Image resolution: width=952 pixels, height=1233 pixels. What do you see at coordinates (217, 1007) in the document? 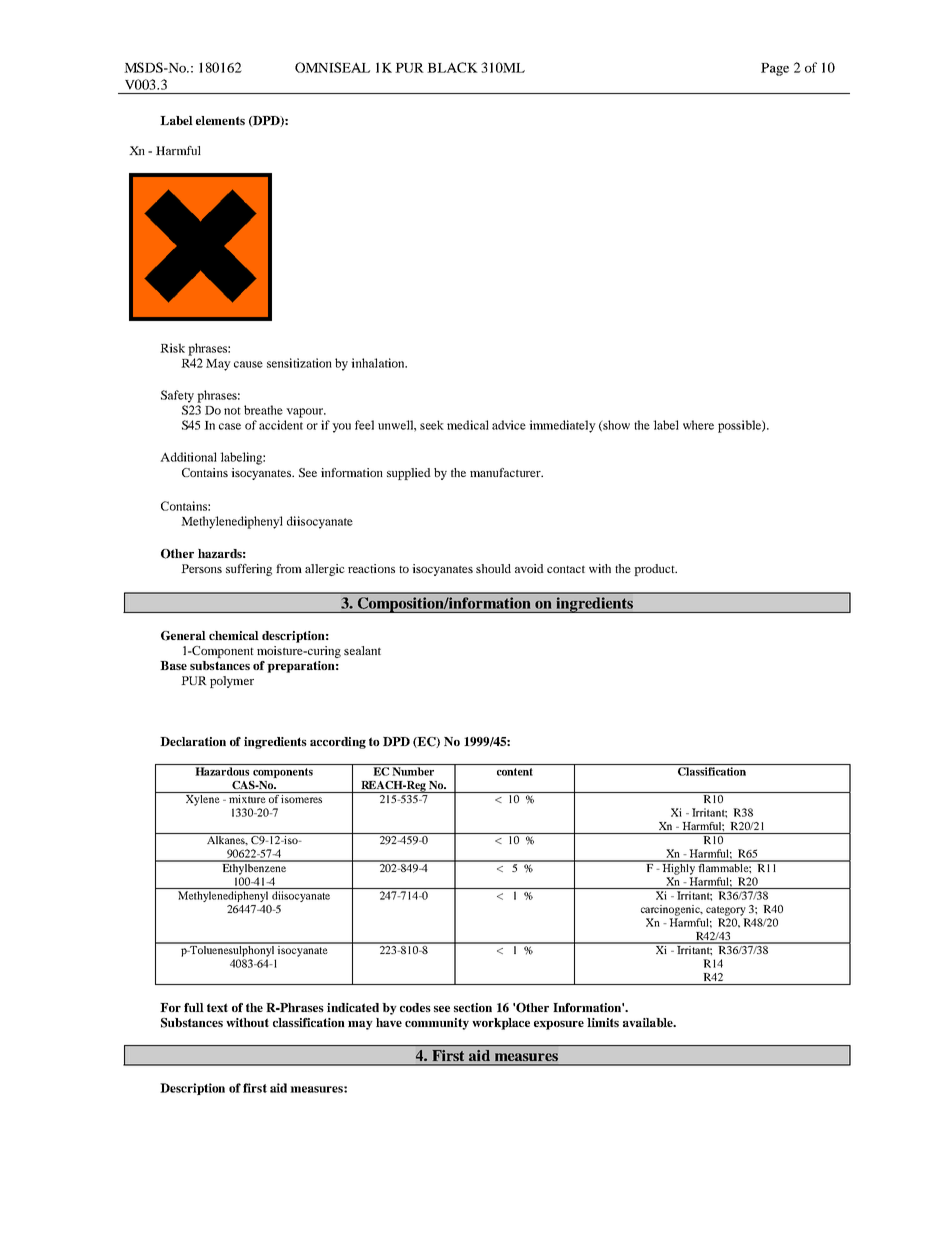
I see `text` at bounding box center [217, 1007].
